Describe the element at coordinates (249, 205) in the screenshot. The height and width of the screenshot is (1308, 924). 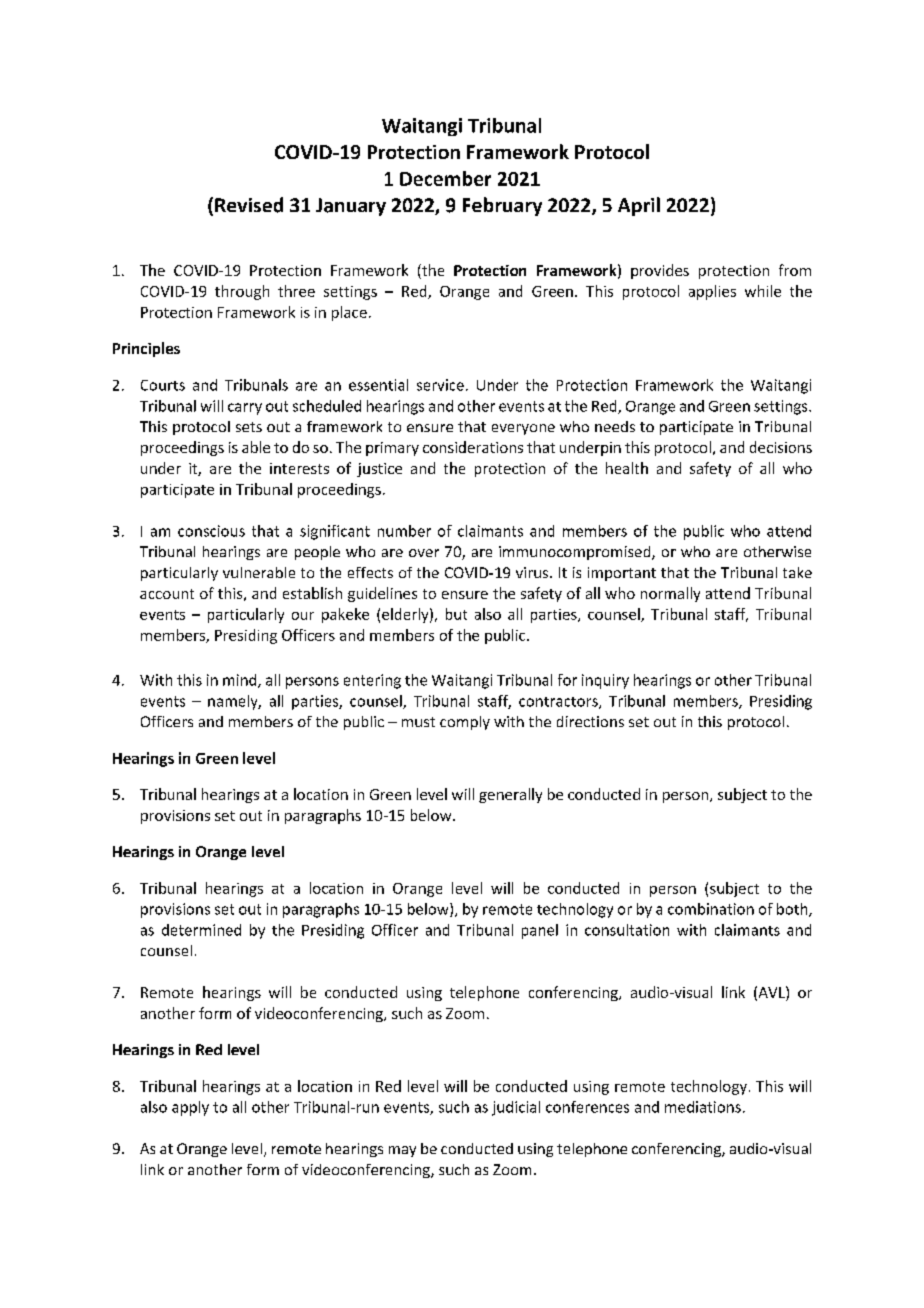
I see `Revised` at that location.
